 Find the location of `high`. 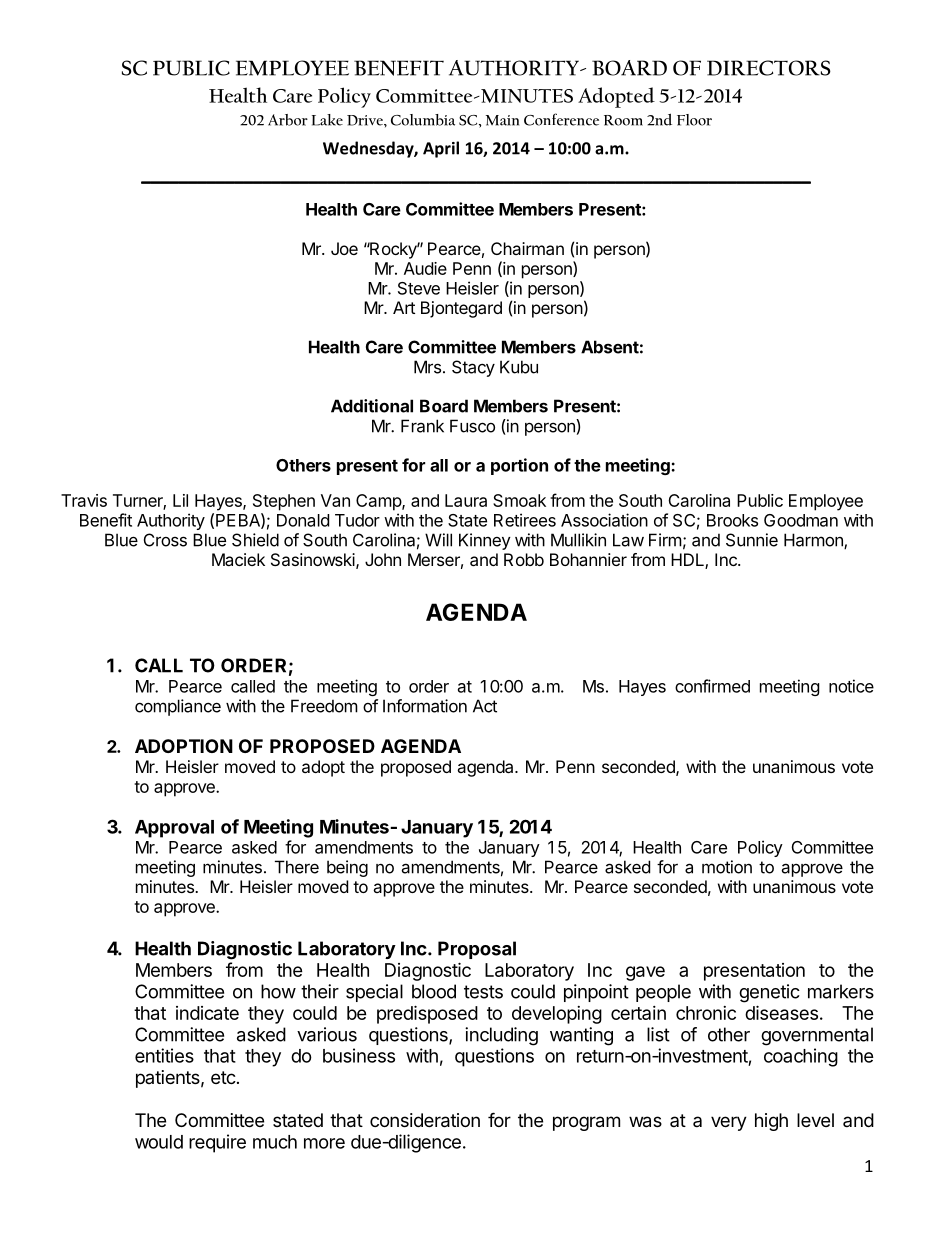

high is located at coordinates (771, 1122).
